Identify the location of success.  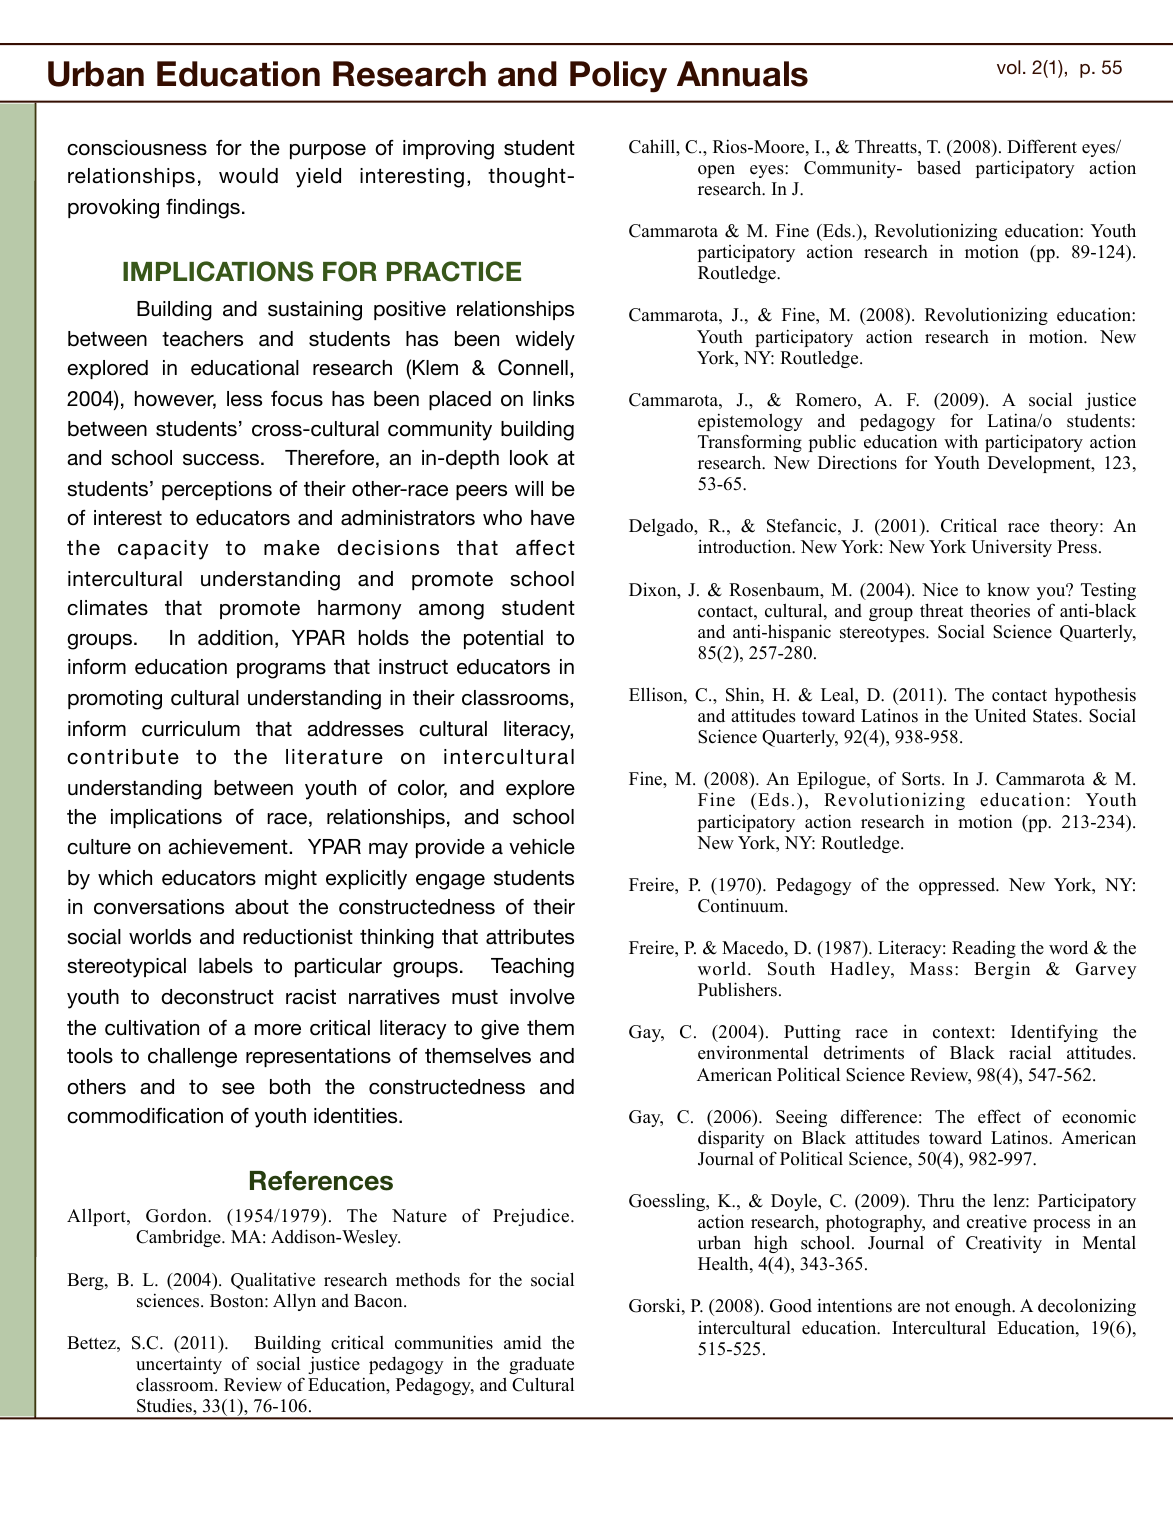
(221, 460).
